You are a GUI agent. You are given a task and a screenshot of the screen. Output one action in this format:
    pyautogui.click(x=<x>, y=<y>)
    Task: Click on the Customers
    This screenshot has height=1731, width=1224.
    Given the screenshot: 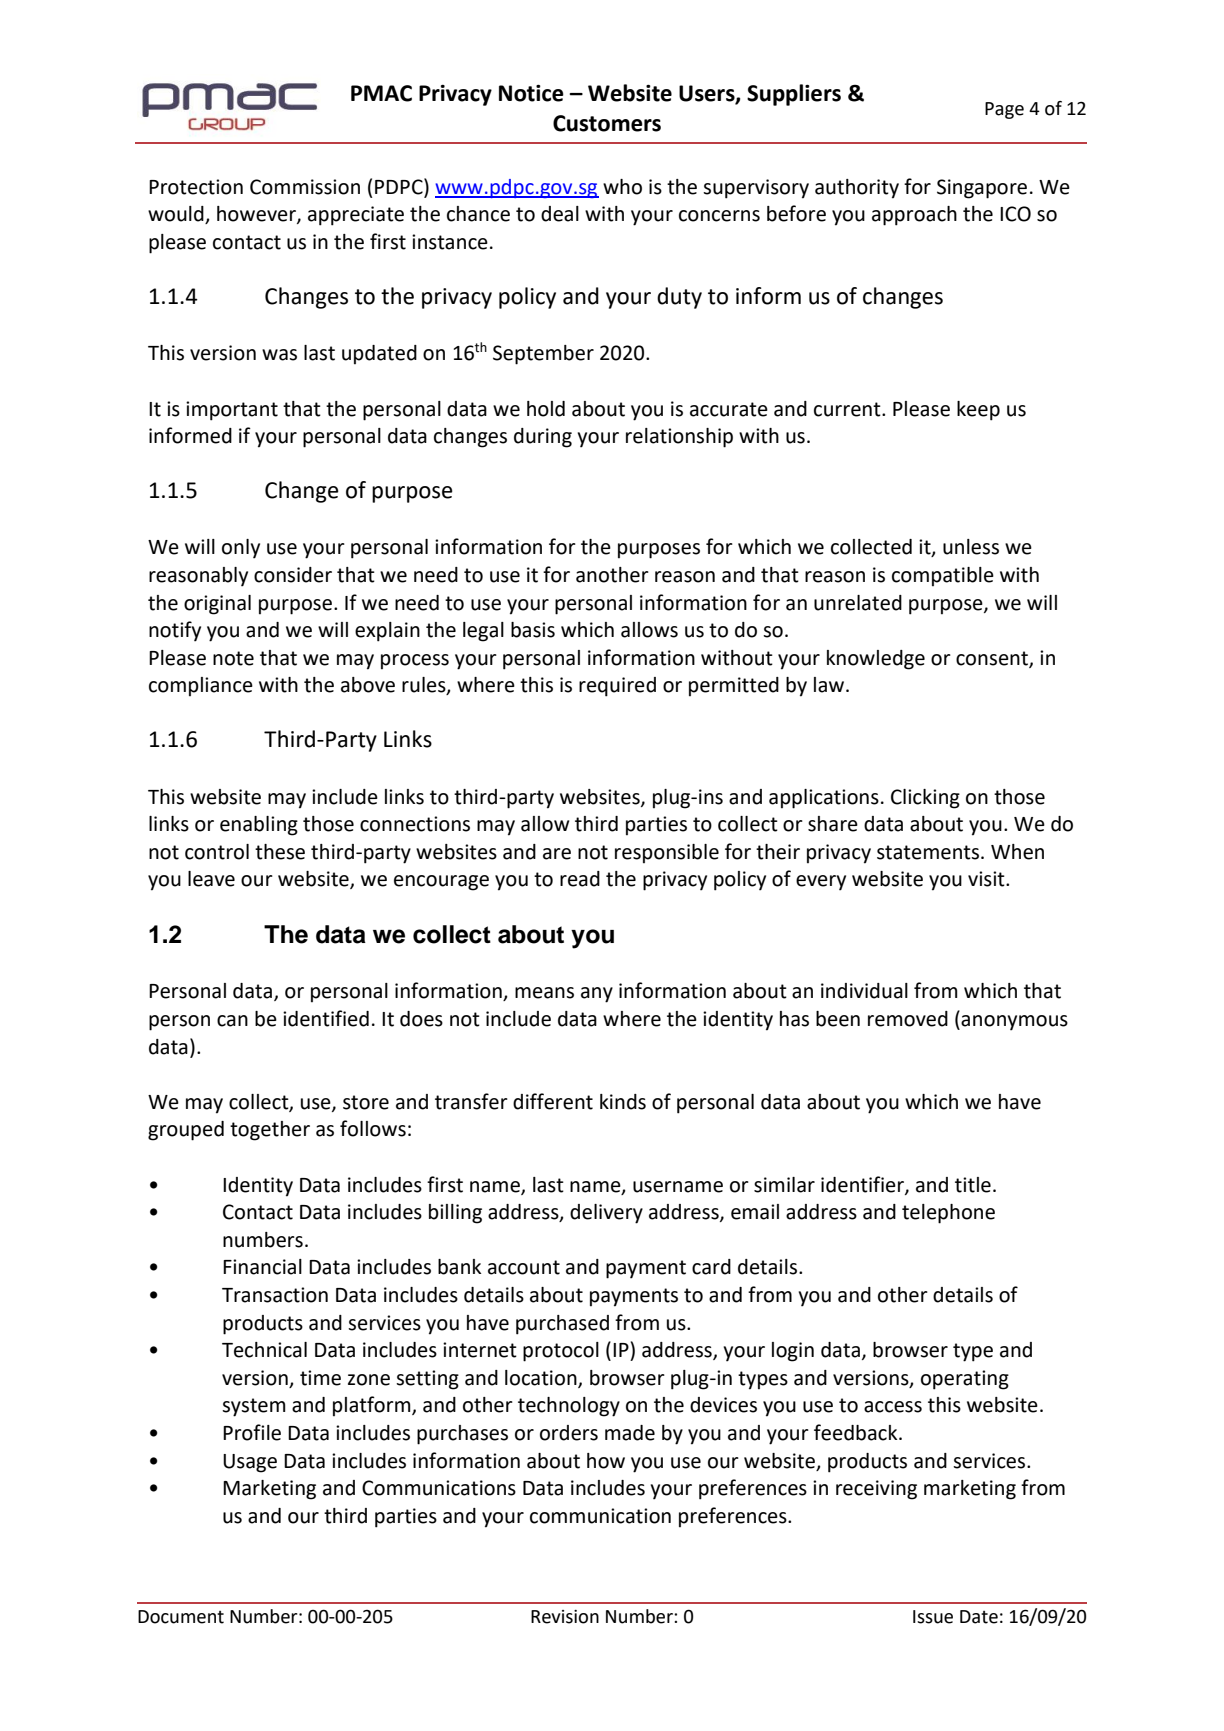 What is the action you would take?
    pyautogui.click(x=607, y=123)
